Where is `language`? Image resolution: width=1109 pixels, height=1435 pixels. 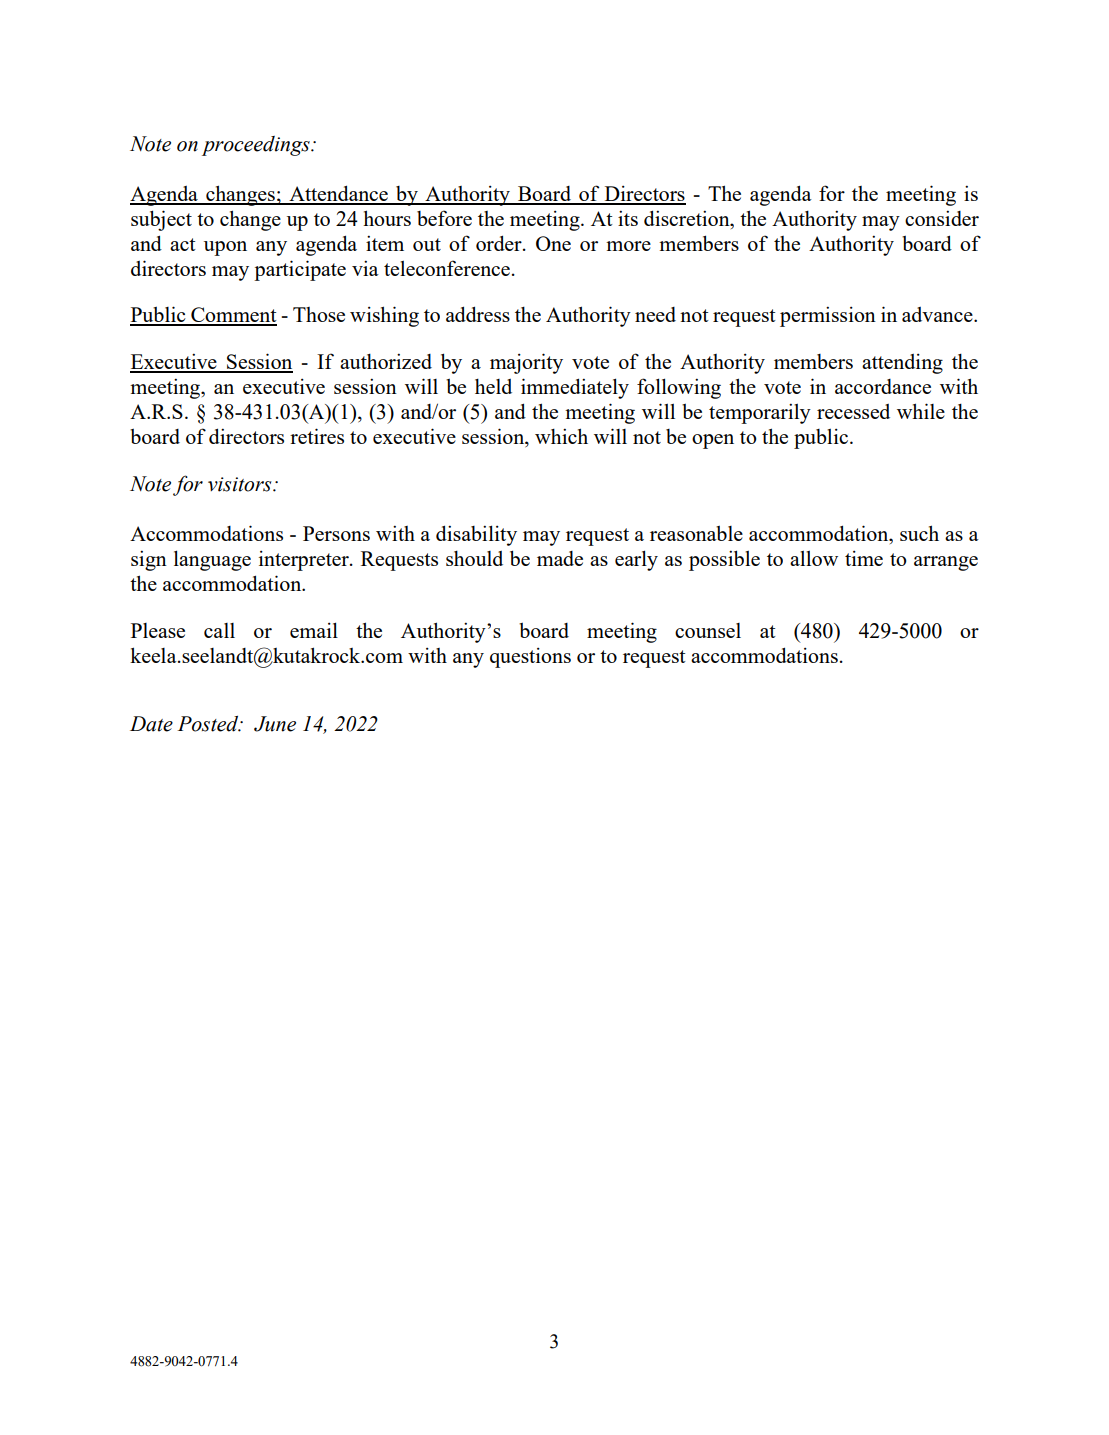
language is located at coordinates (212, 560).
